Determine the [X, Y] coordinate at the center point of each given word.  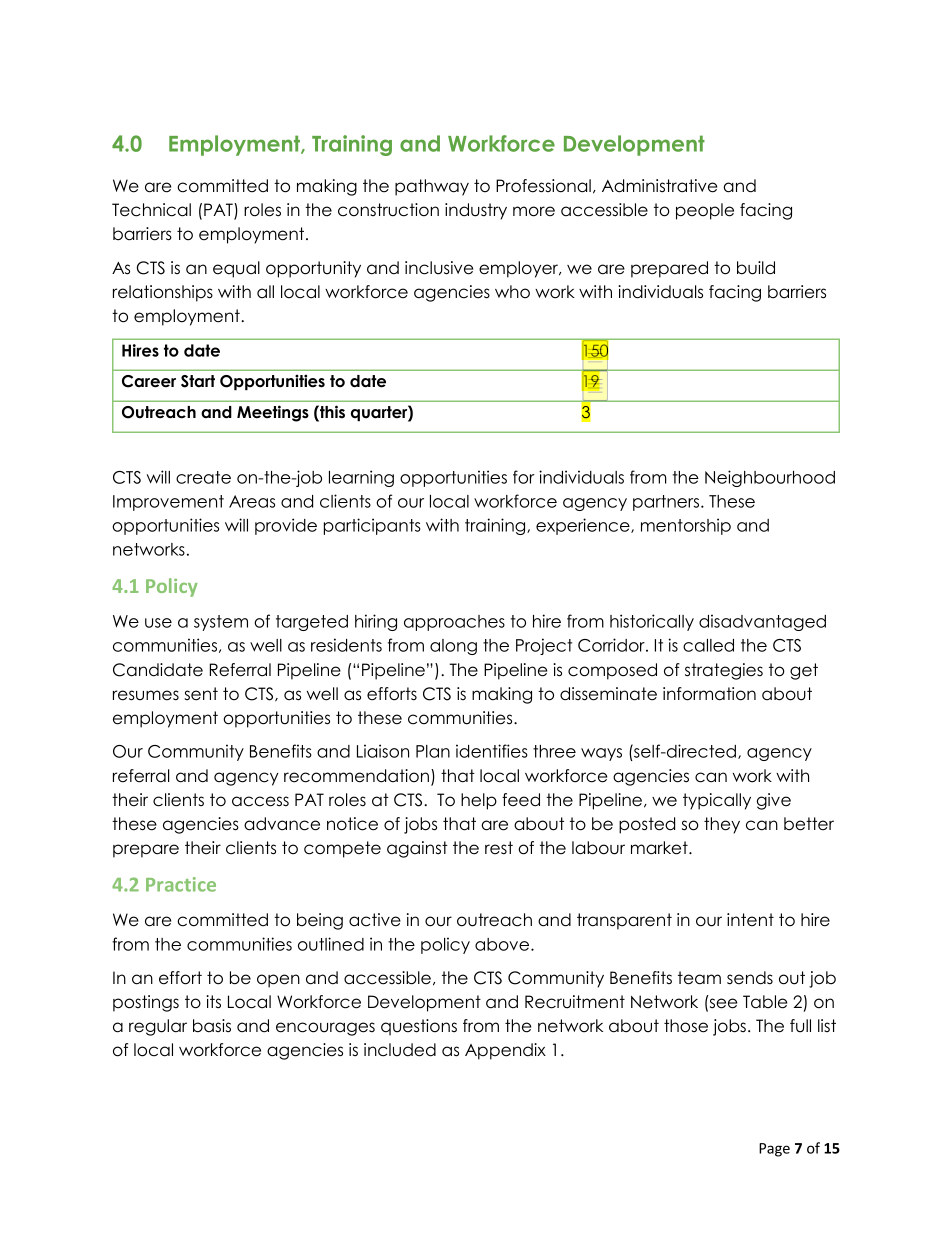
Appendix [505, 1051]
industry [476, 211]
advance [282, 824]
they [722, 825]
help [479, 801]
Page [774, 1150]
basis [212, 1026]
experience [584, 526]
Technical [151, 210]
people [705, 211]
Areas [252, 501]
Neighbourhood [770, 478]
